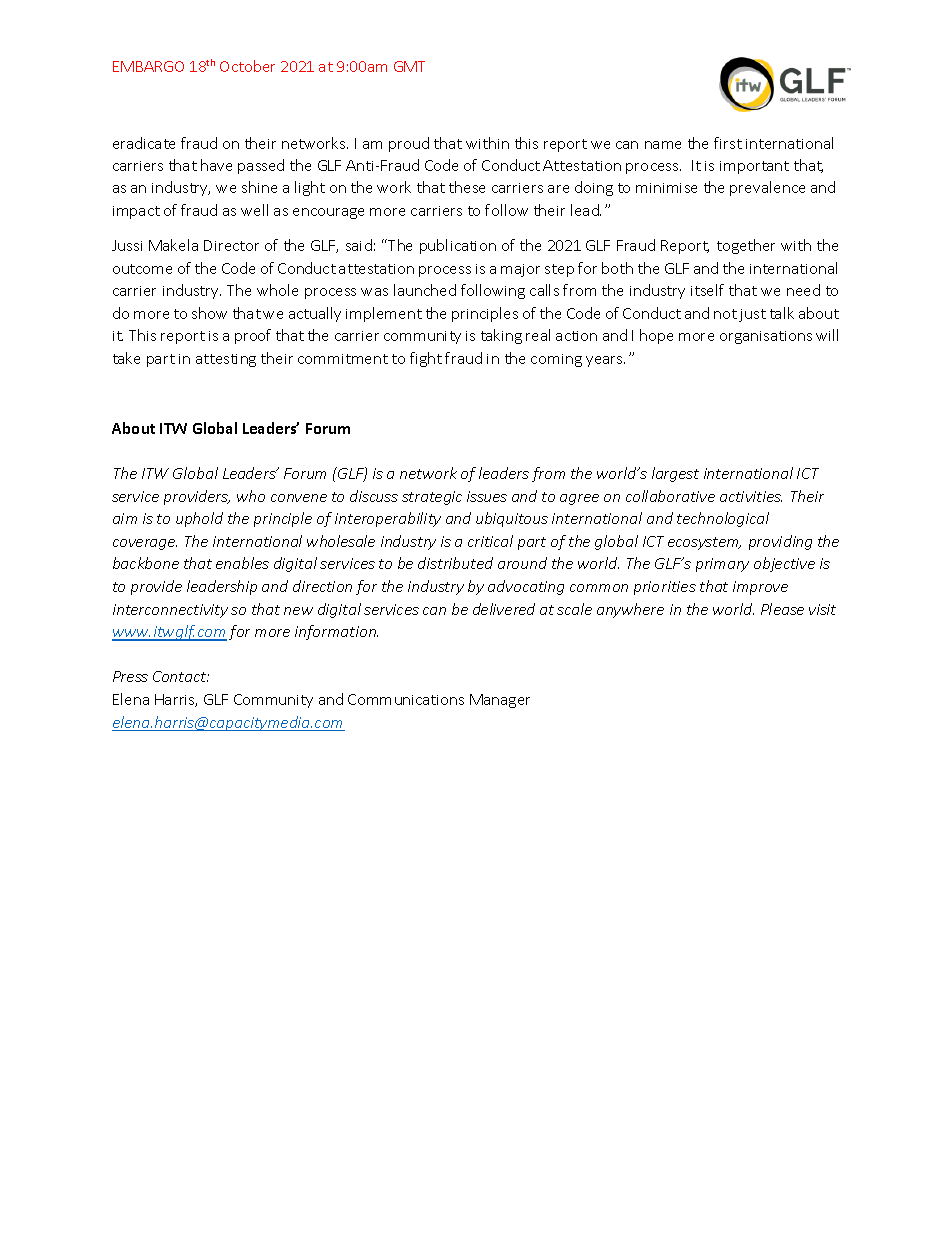 The height and width of the screenshot is (1233, 952). Describe the element at coordinates (751, 496) in the screenshot. I see `activities` at that location.
